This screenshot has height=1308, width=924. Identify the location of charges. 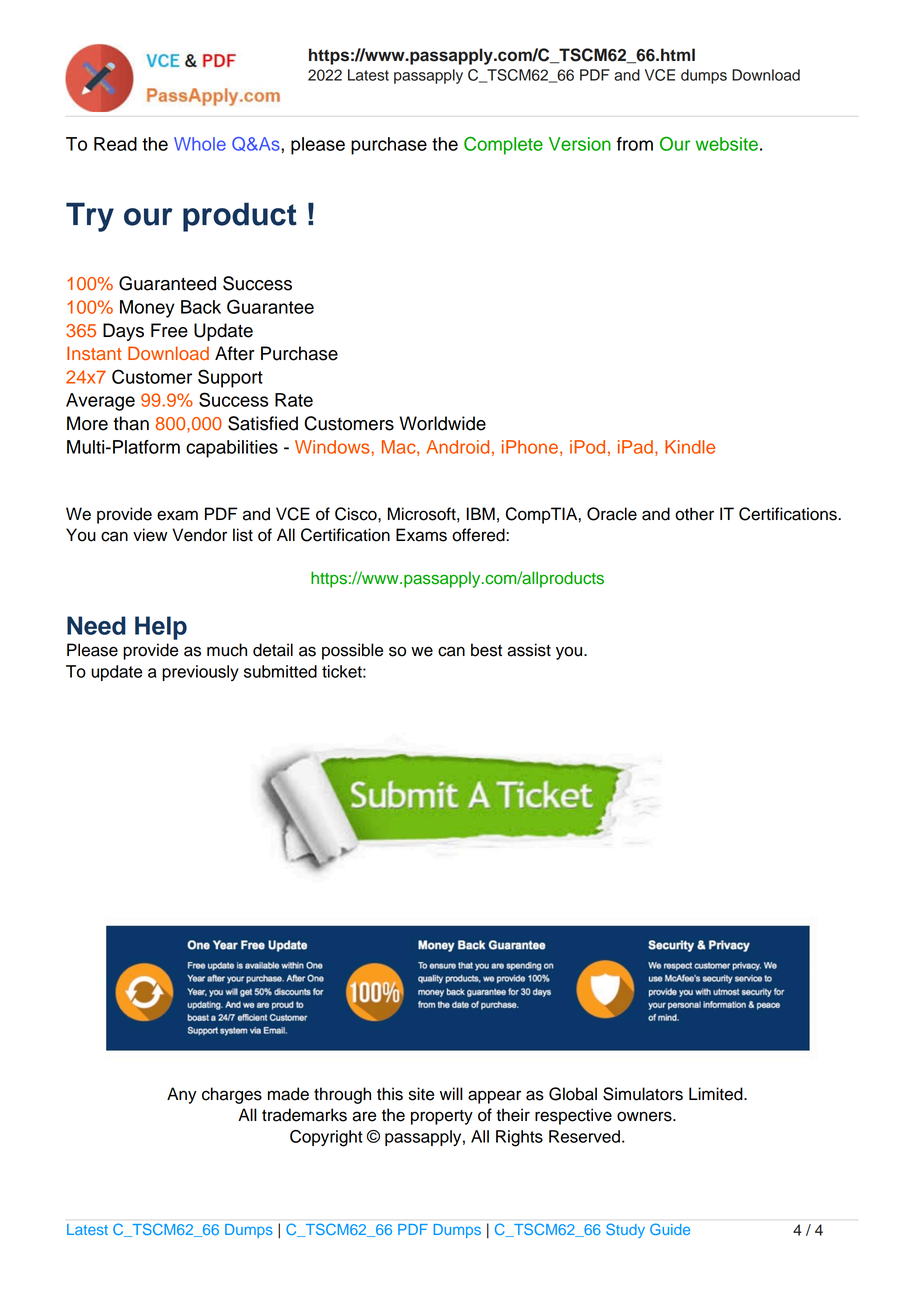
(232, 1095).
